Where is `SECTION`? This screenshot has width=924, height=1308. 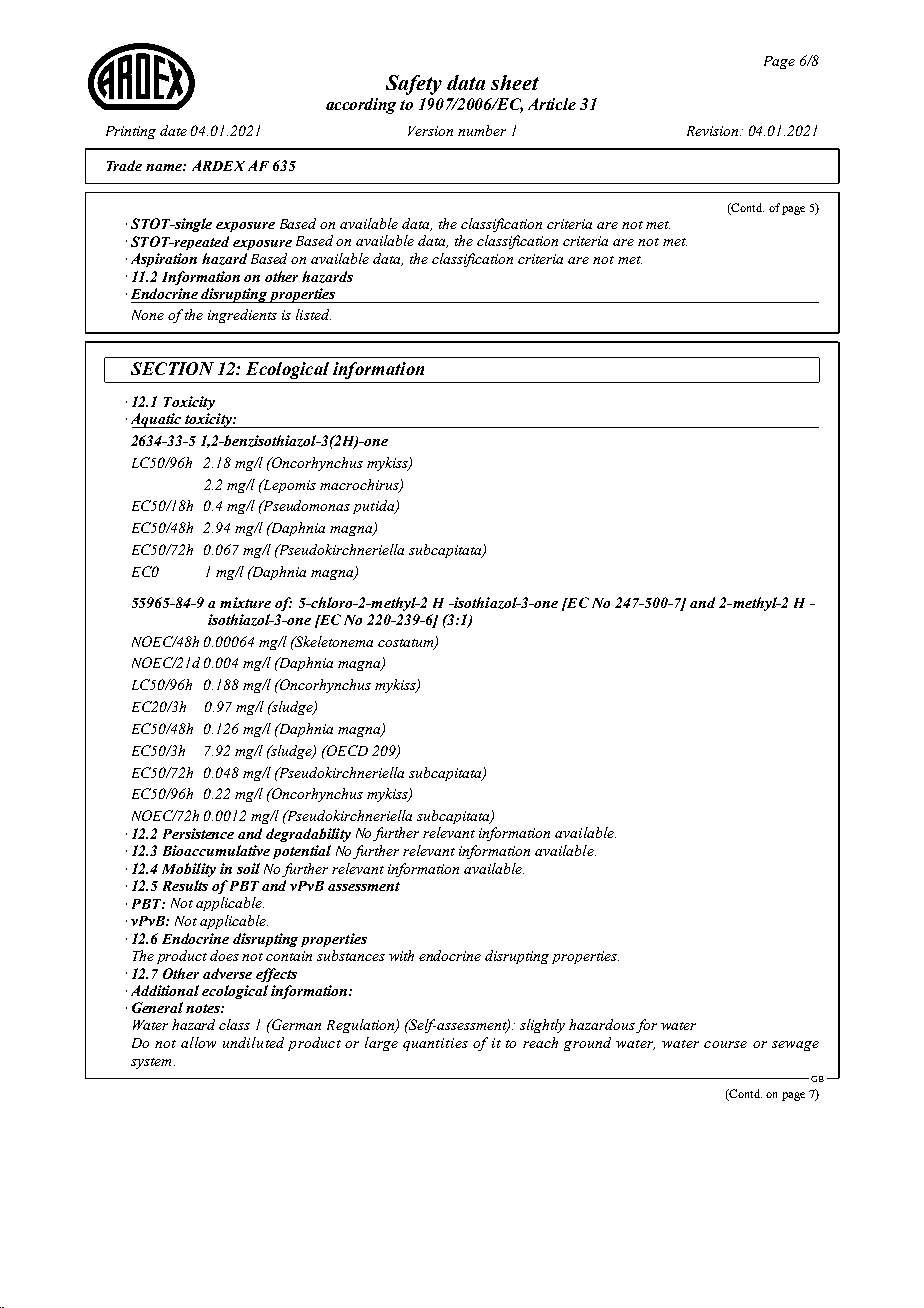
SECTION is located at coordinates (172, 368).
